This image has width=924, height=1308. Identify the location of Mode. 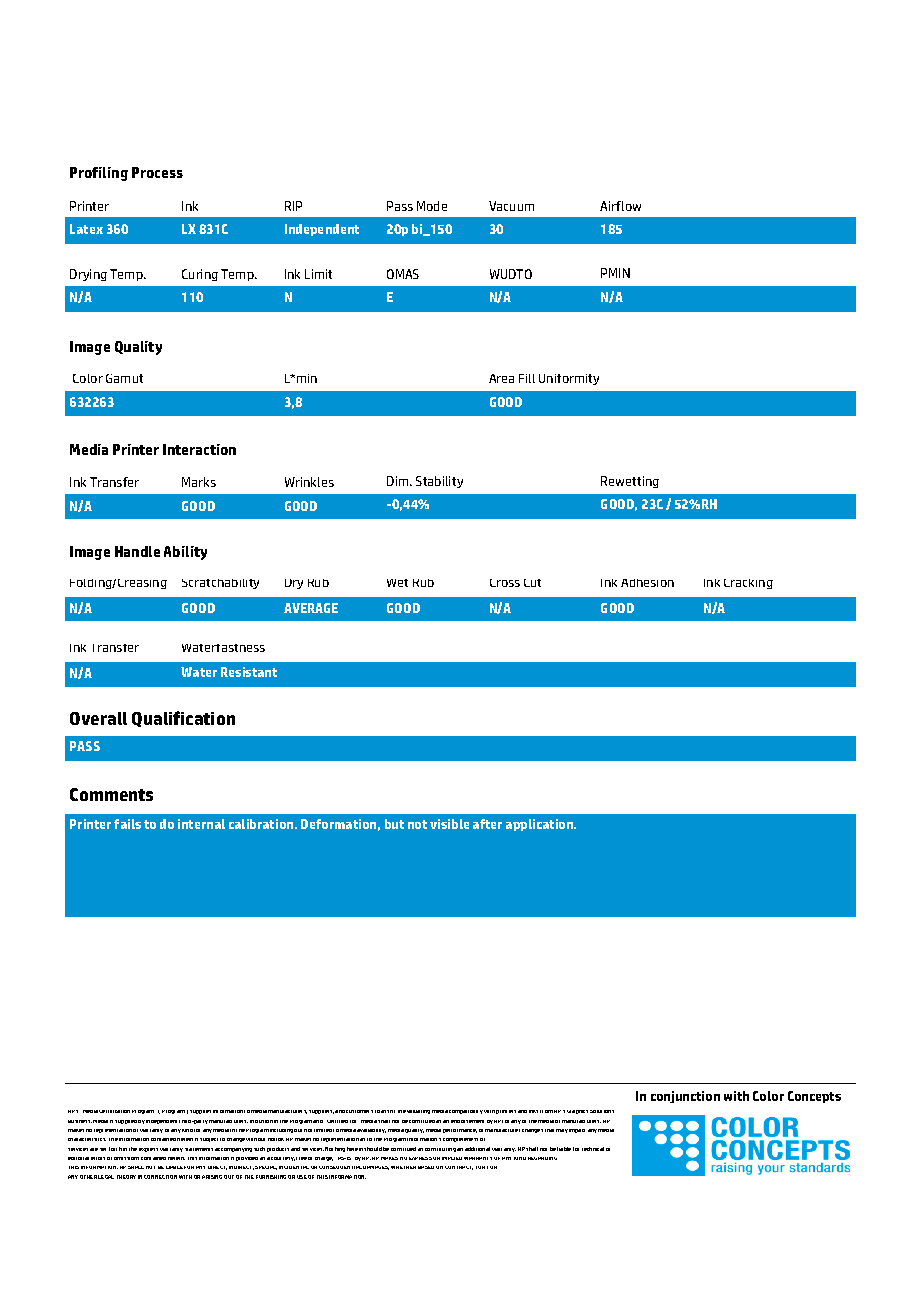
(432, 206).
